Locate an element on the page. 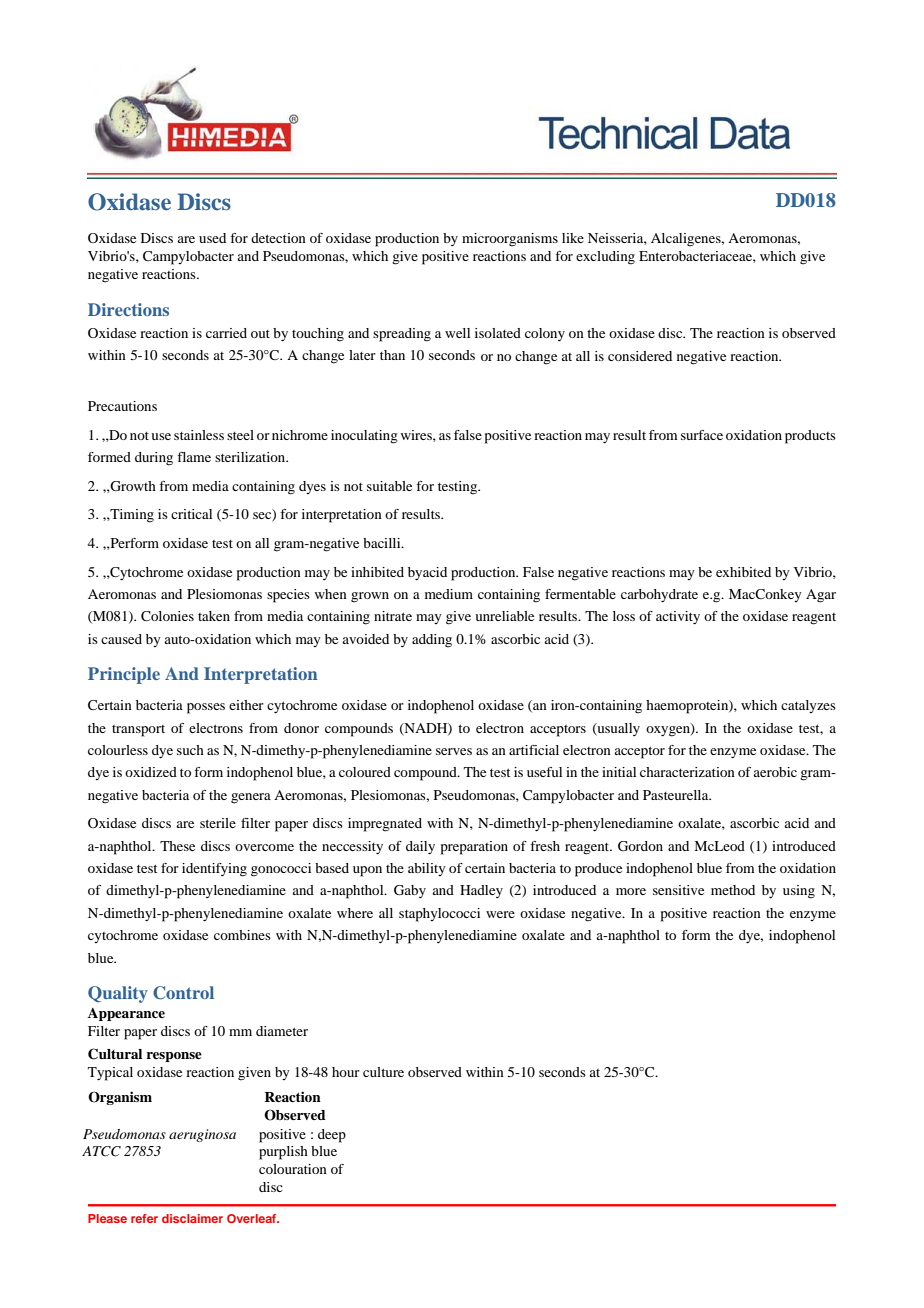 This page has height=1308, width=924. serves is located at coordinates (454, 751).
